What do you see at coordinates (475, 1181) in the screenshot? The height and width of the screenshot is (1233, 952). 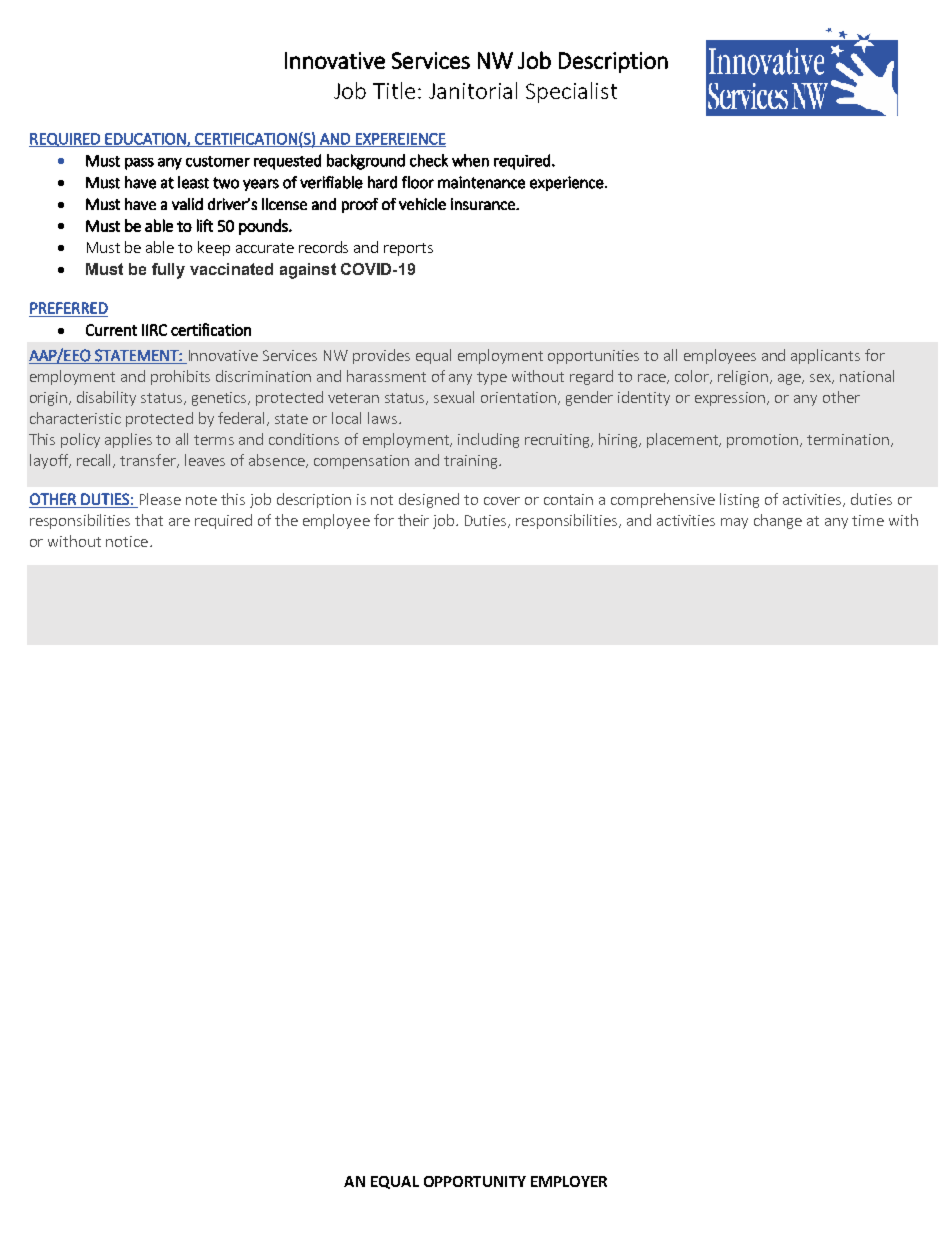 I see `OPPORTUNITY` at bounding box center [475, 1181].
